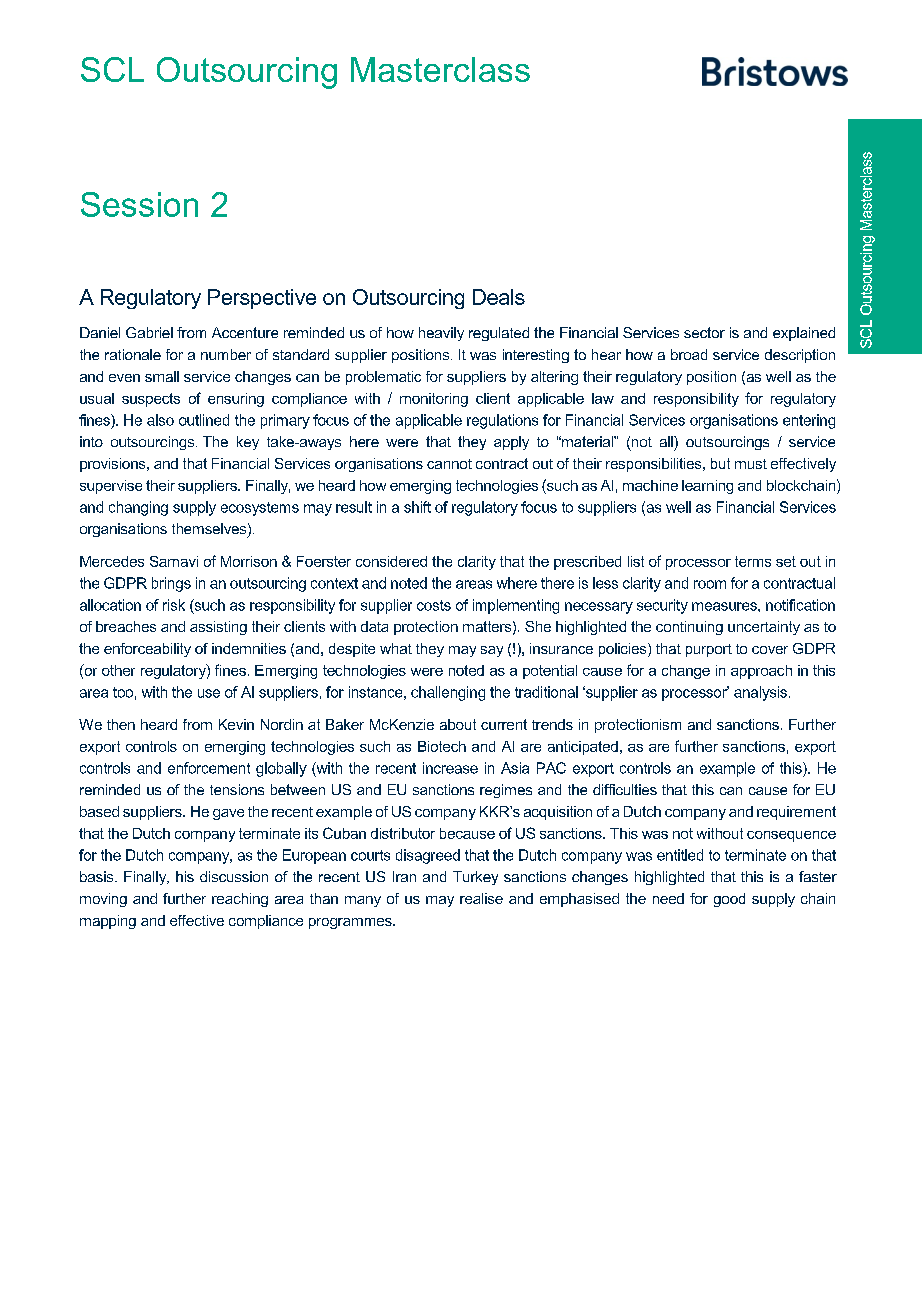 Image resolution: width=924 pixels, height=1308 pixels. Describe the element at coordinates (753, 561) in the page. I see `terms` at that location.
